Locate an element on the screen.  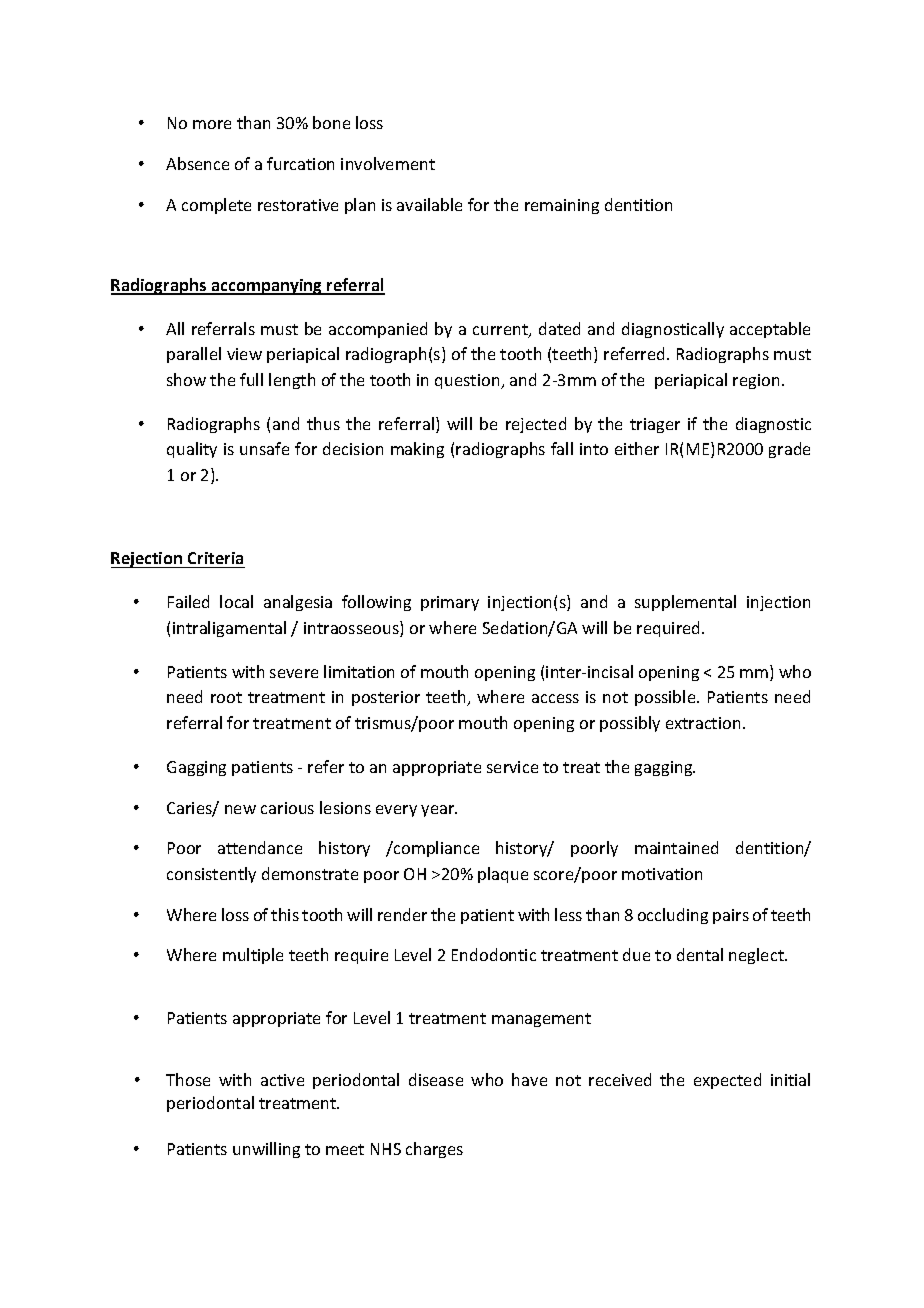
remaining is located at coordinates (562, 206).
